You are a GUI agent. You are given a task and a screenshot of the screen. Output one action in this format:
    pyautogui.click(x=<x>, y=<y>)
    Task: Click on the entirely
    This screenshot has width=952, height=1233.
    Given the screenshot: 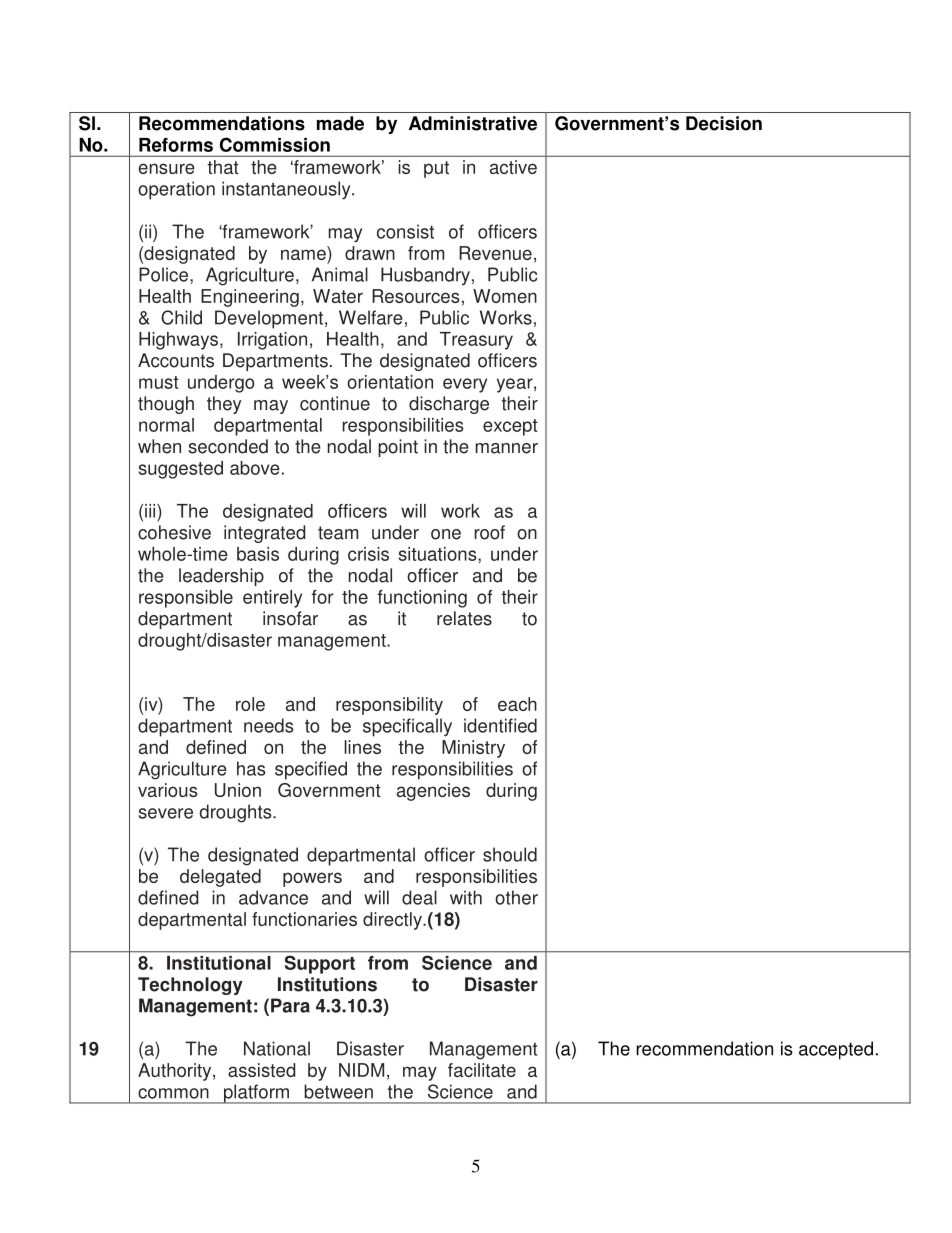 What is the action you would take?
    pyautogui.click(x=272, y=599)
